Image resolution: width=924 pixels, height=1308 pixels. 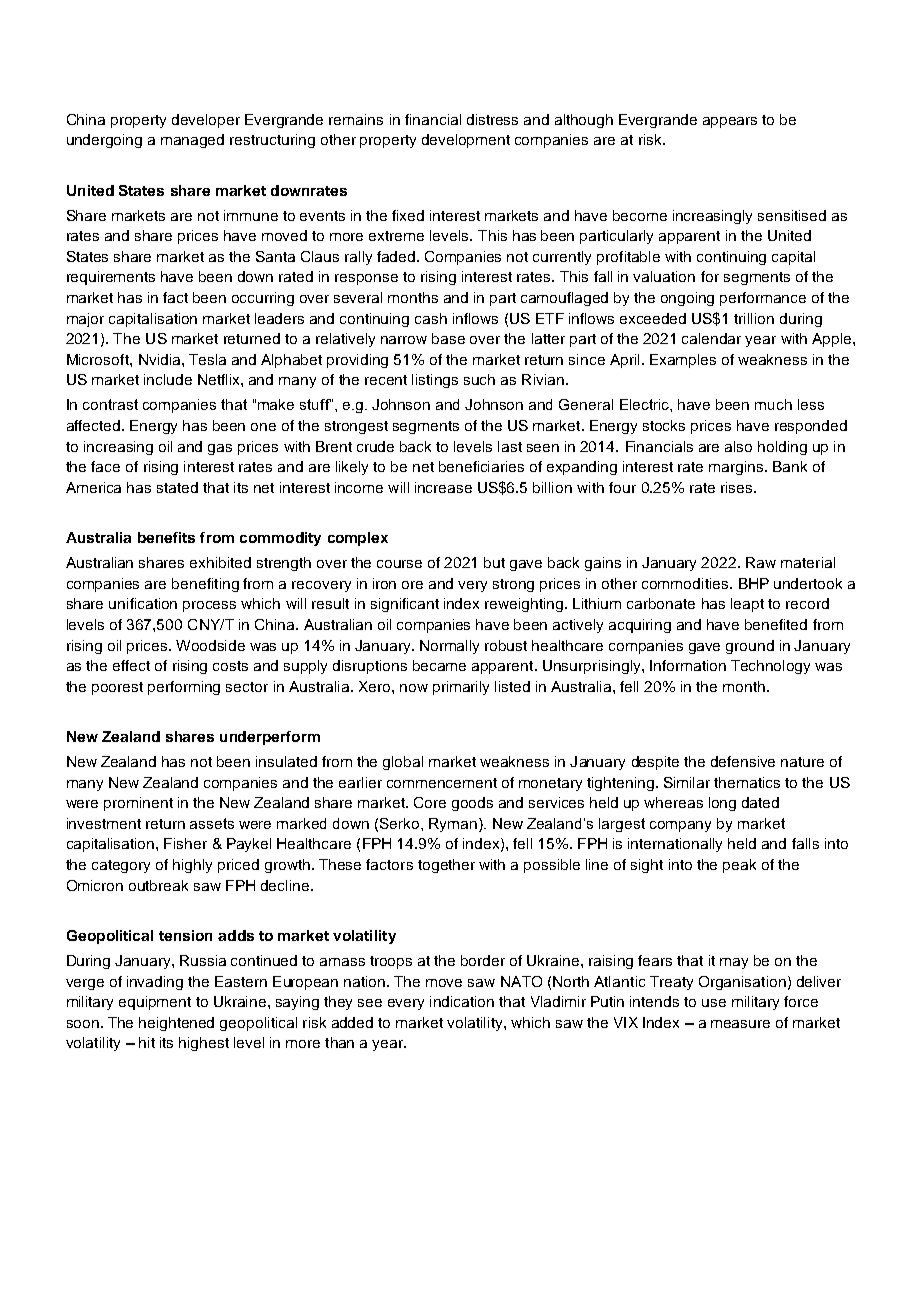 I want to click on development, so click(x=466, y=141).
